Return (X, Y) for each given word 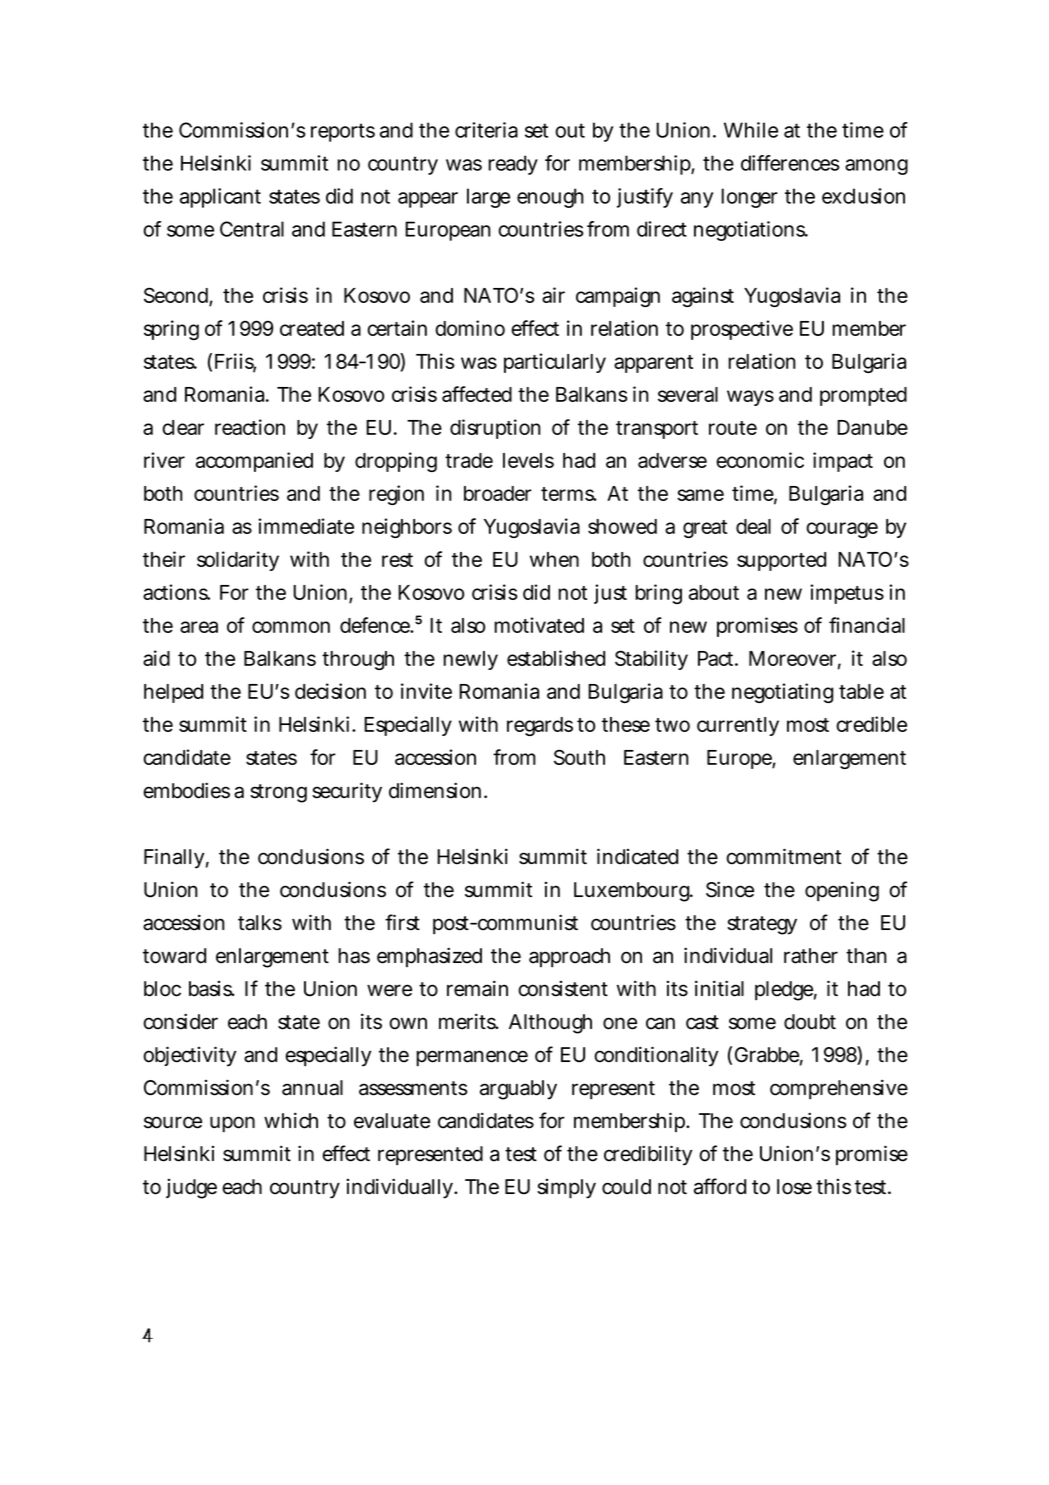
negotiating (782, 693)
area (199, 627)
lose (794, 1187)
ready (513, 165)
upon (232, 1124)
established (556, 658)
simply (566, 1189)
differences (790, 163)
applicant (220, 198)
